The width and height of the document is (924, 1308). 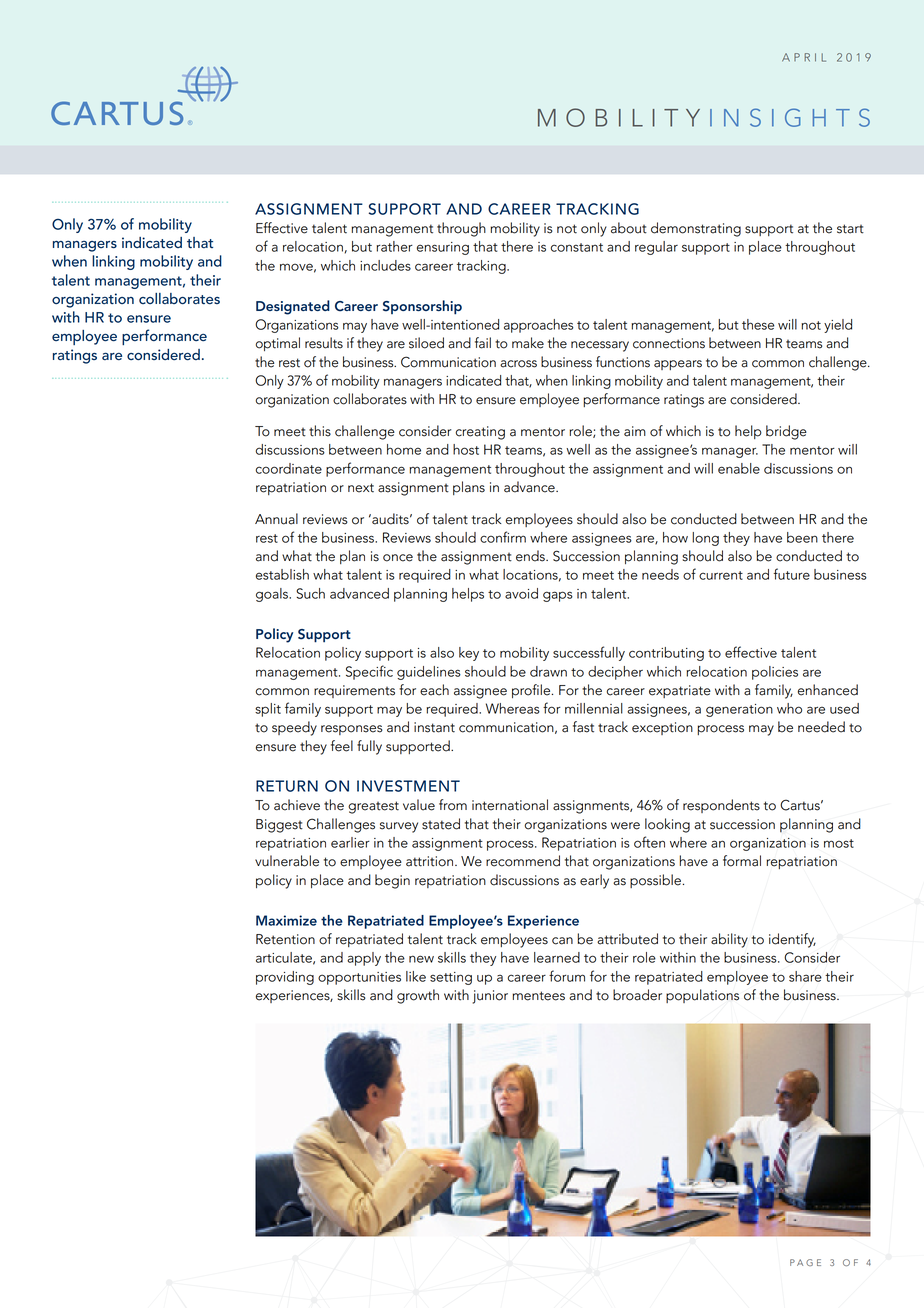 I want to click on bridge, so click(x=786, y=432).
